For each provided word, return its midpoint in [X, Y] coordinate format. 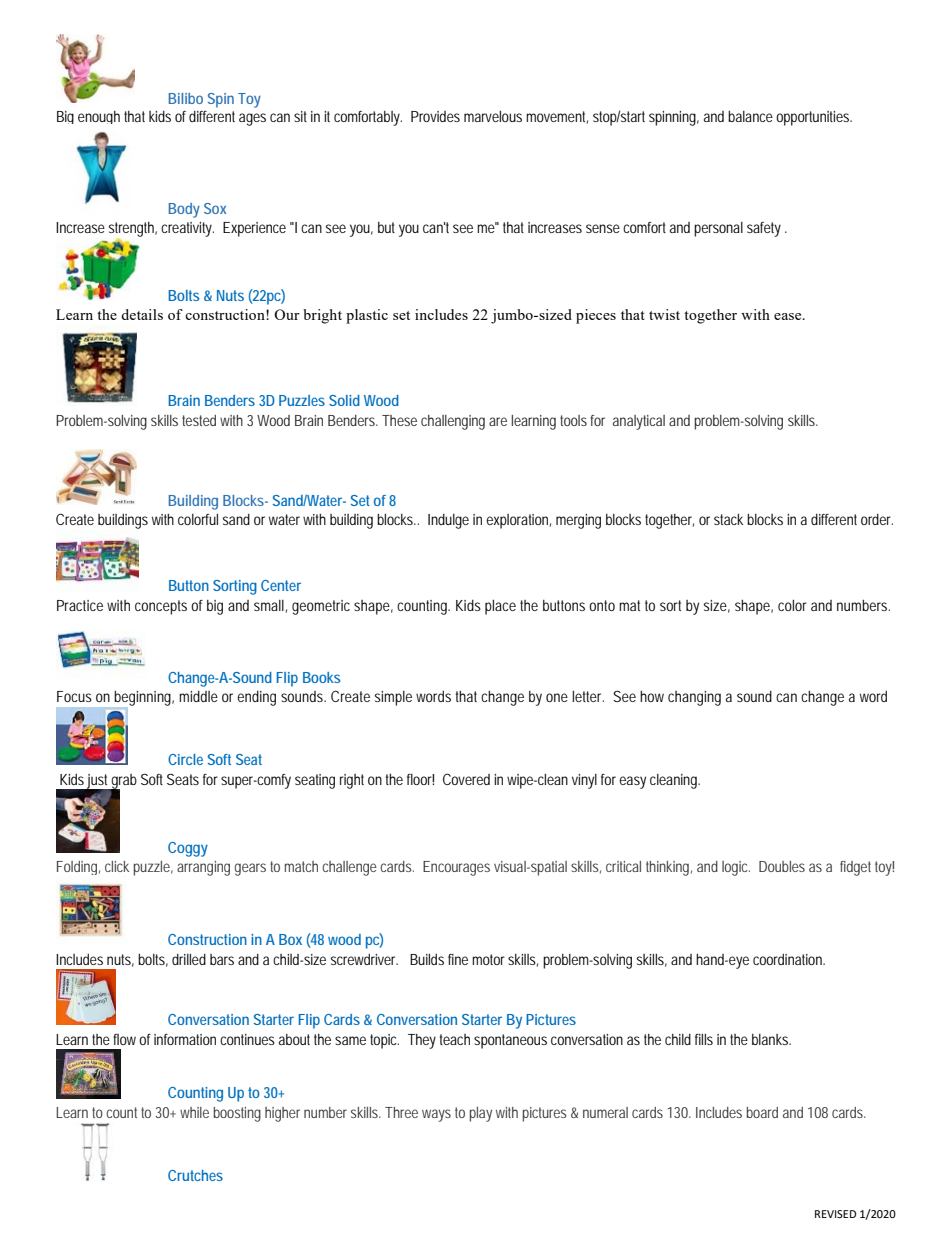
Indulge [448, 521]
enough [99, 117]
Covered [466, 779]
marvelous [493, 116]
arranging [203, 868]
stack [728, 519]
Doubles [782, 866]
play [481, 1114]
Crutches [195, 1175]
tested [199, 420]
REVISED [835, 1214]
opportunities [813, 118]
